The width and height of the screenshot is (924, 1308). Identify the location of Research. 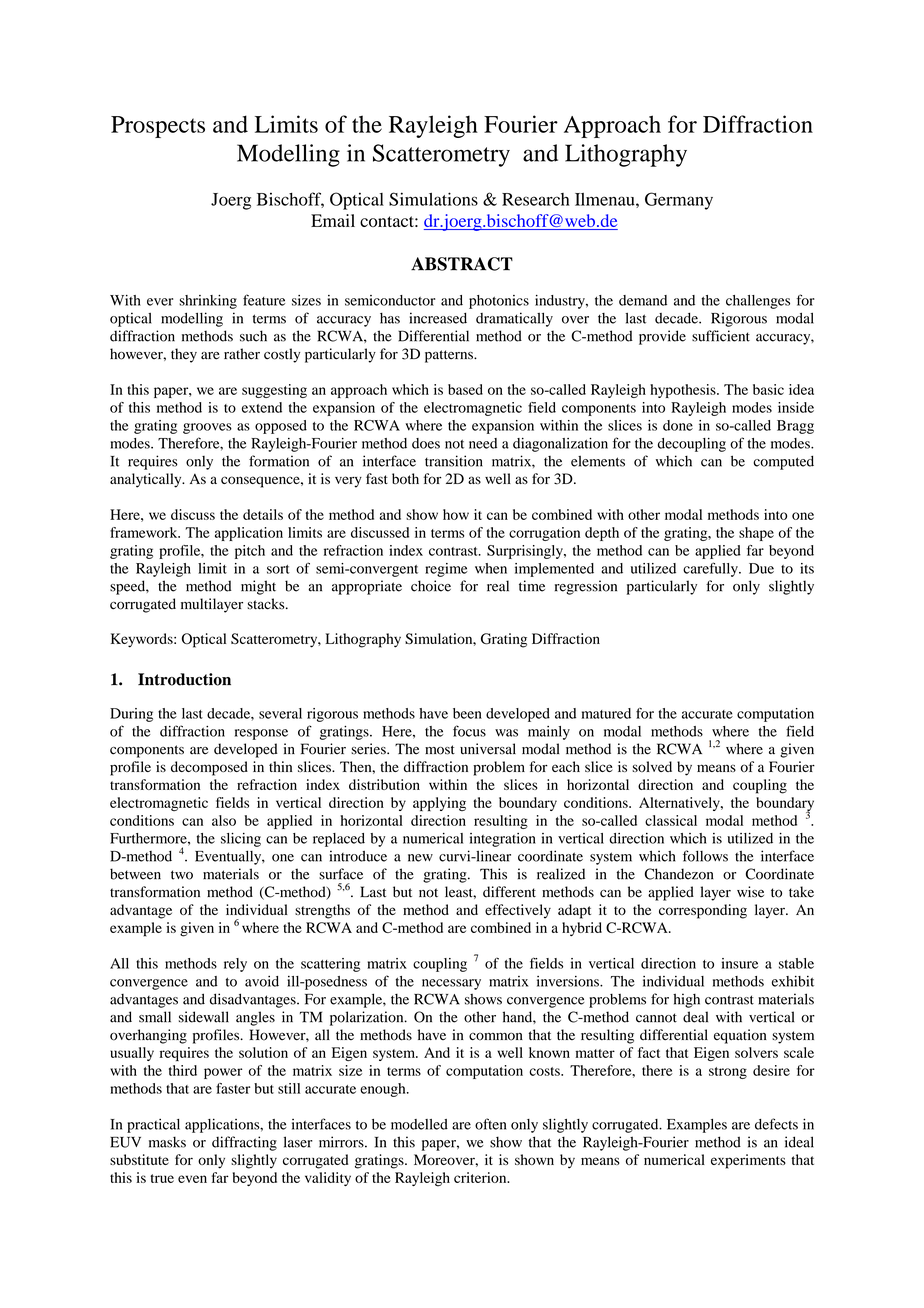
(536, 199).
